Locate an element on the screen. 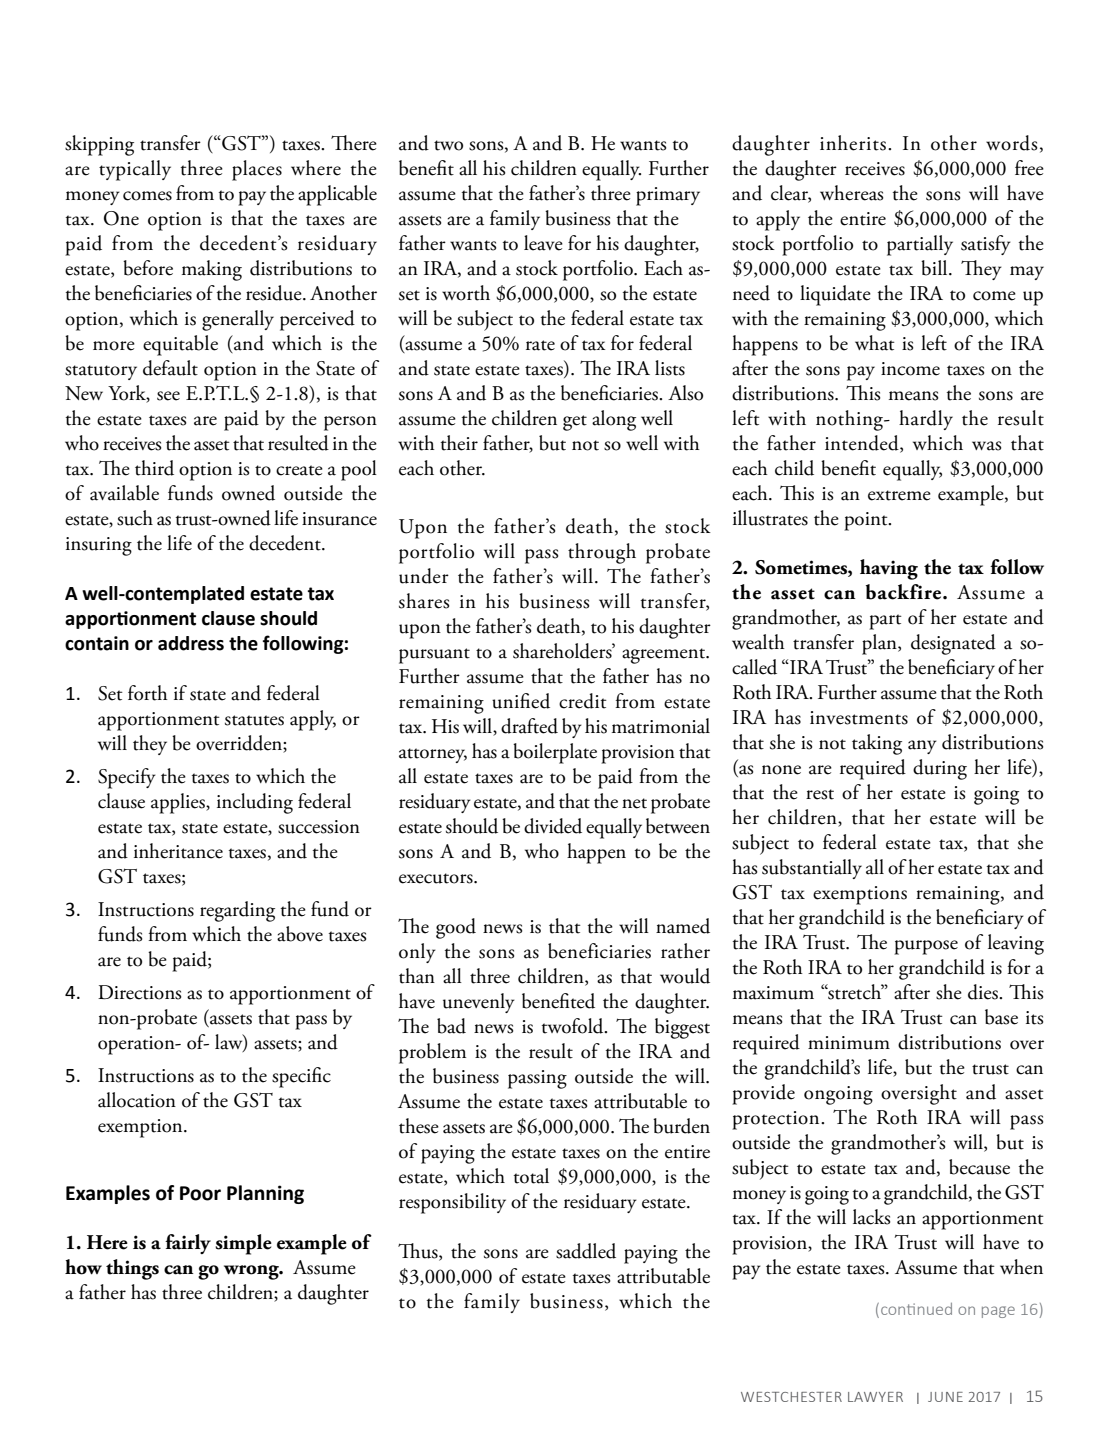 This screenshot has width=1109, height=1435. boilerplate is located at coordinates (555, 753).
